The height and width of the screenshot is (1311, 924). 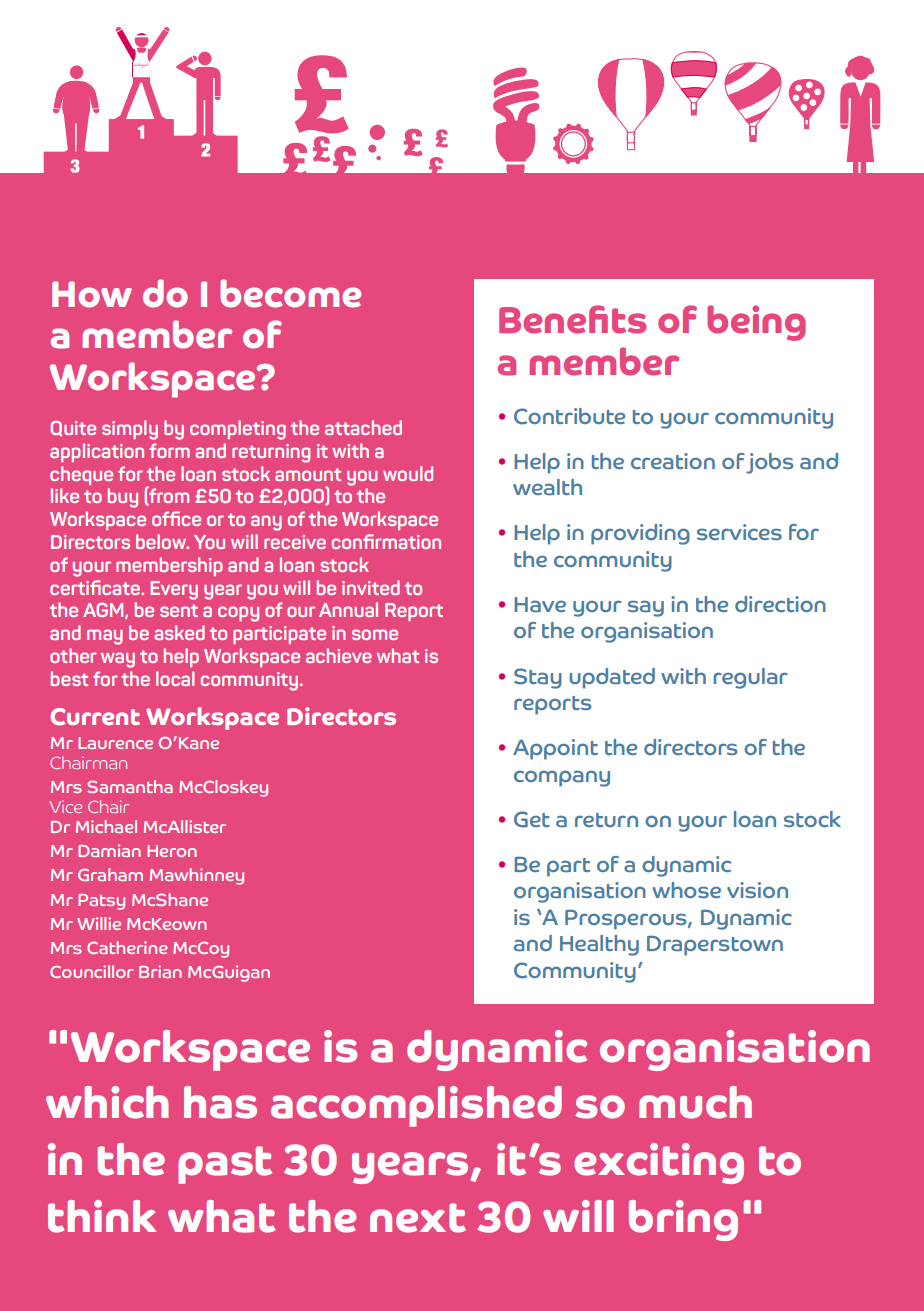 What do you see at coordinates (115, 743) in the screenshot?
I see `Laurence` at bounding box center [115, 743].
